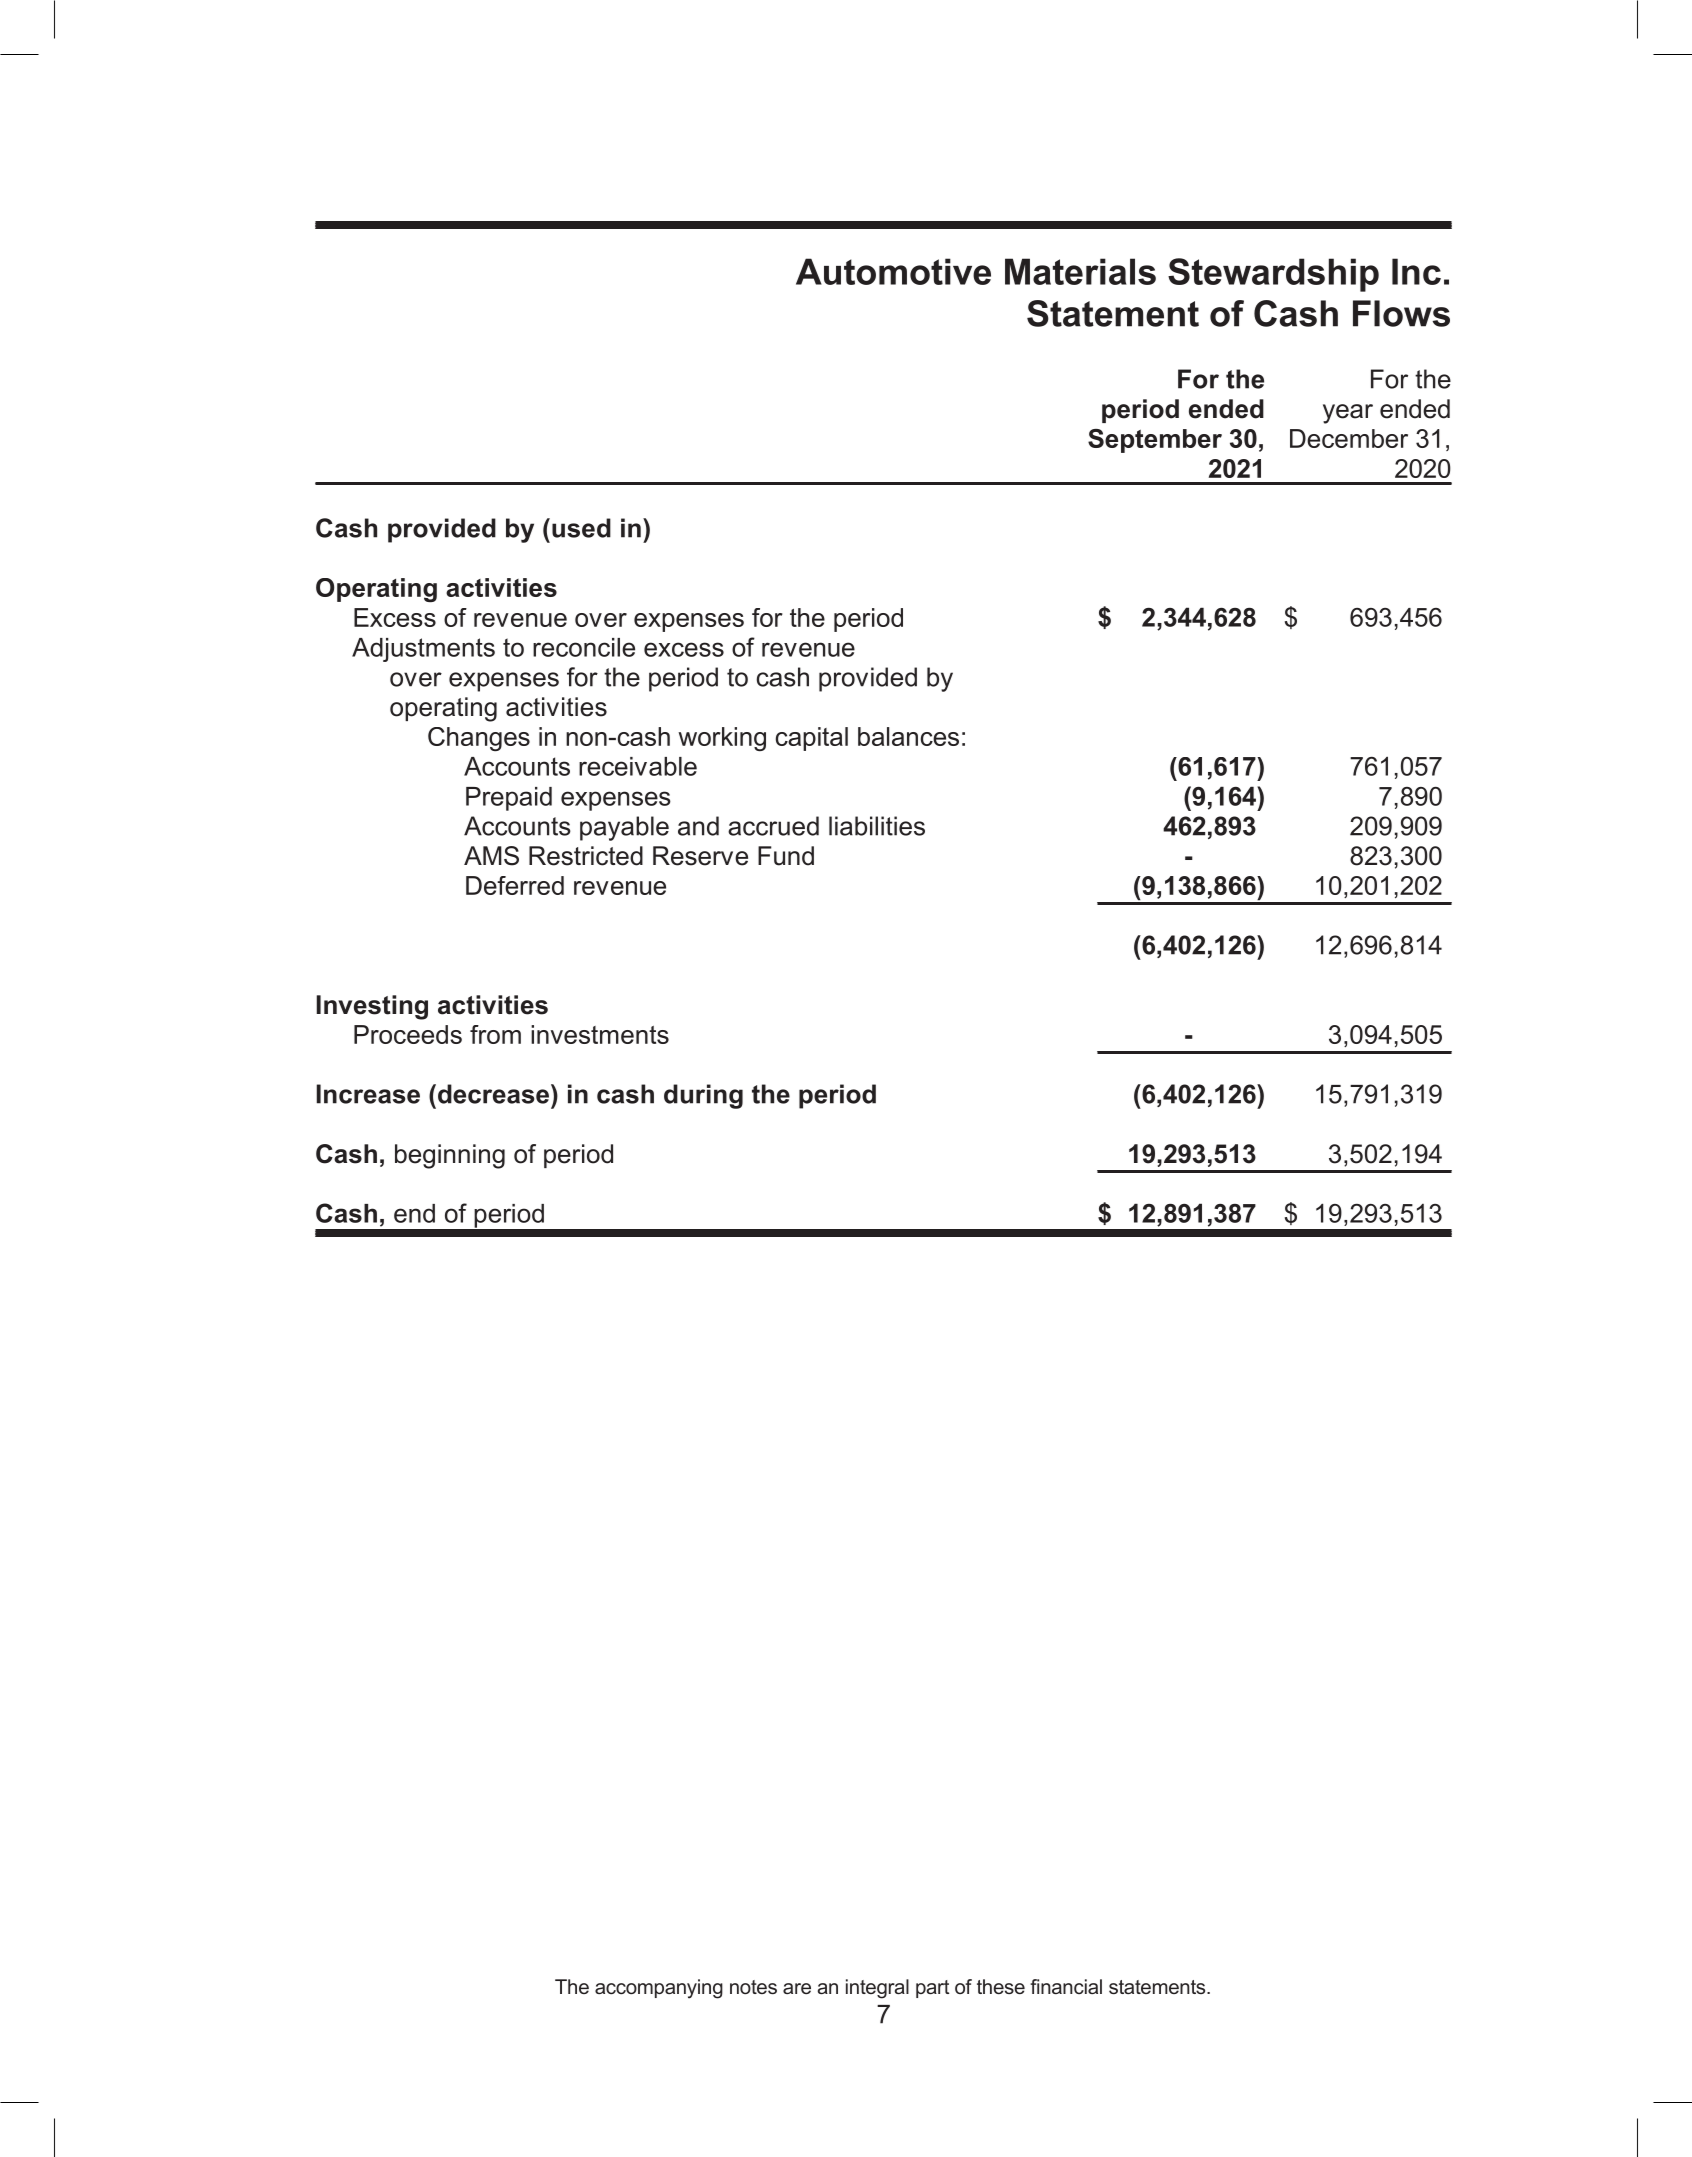 The width and height of the page is (1692, 2157). I want to click on Stewardship, so click(1273, 275).
